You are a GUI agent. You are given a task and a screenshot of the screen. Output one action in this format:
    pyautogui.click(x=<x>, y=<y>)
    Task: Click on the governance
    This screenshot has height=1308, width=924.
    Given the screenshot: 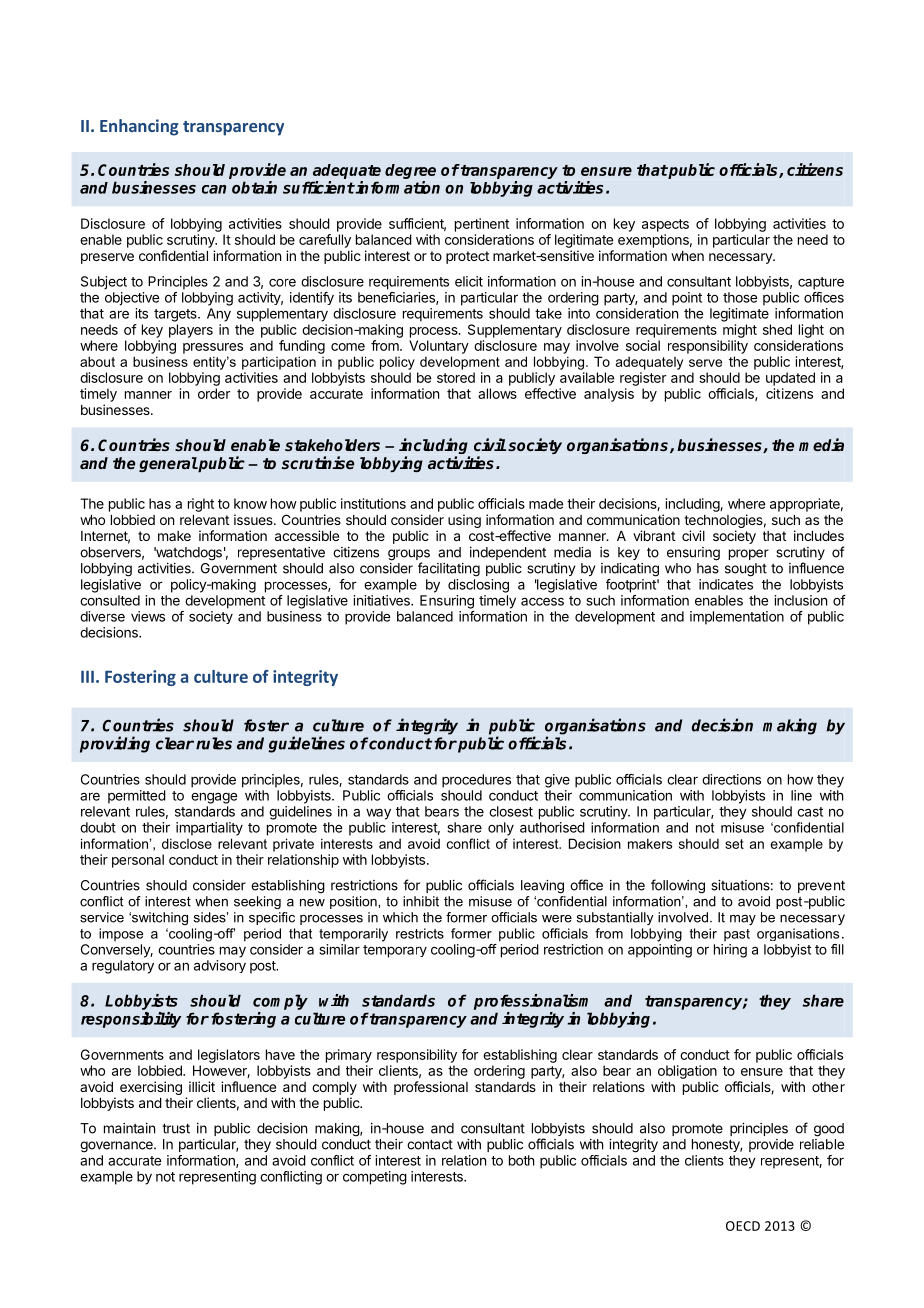 What is the action you would take?
    pyautogui.click(x=117, y=1147)
